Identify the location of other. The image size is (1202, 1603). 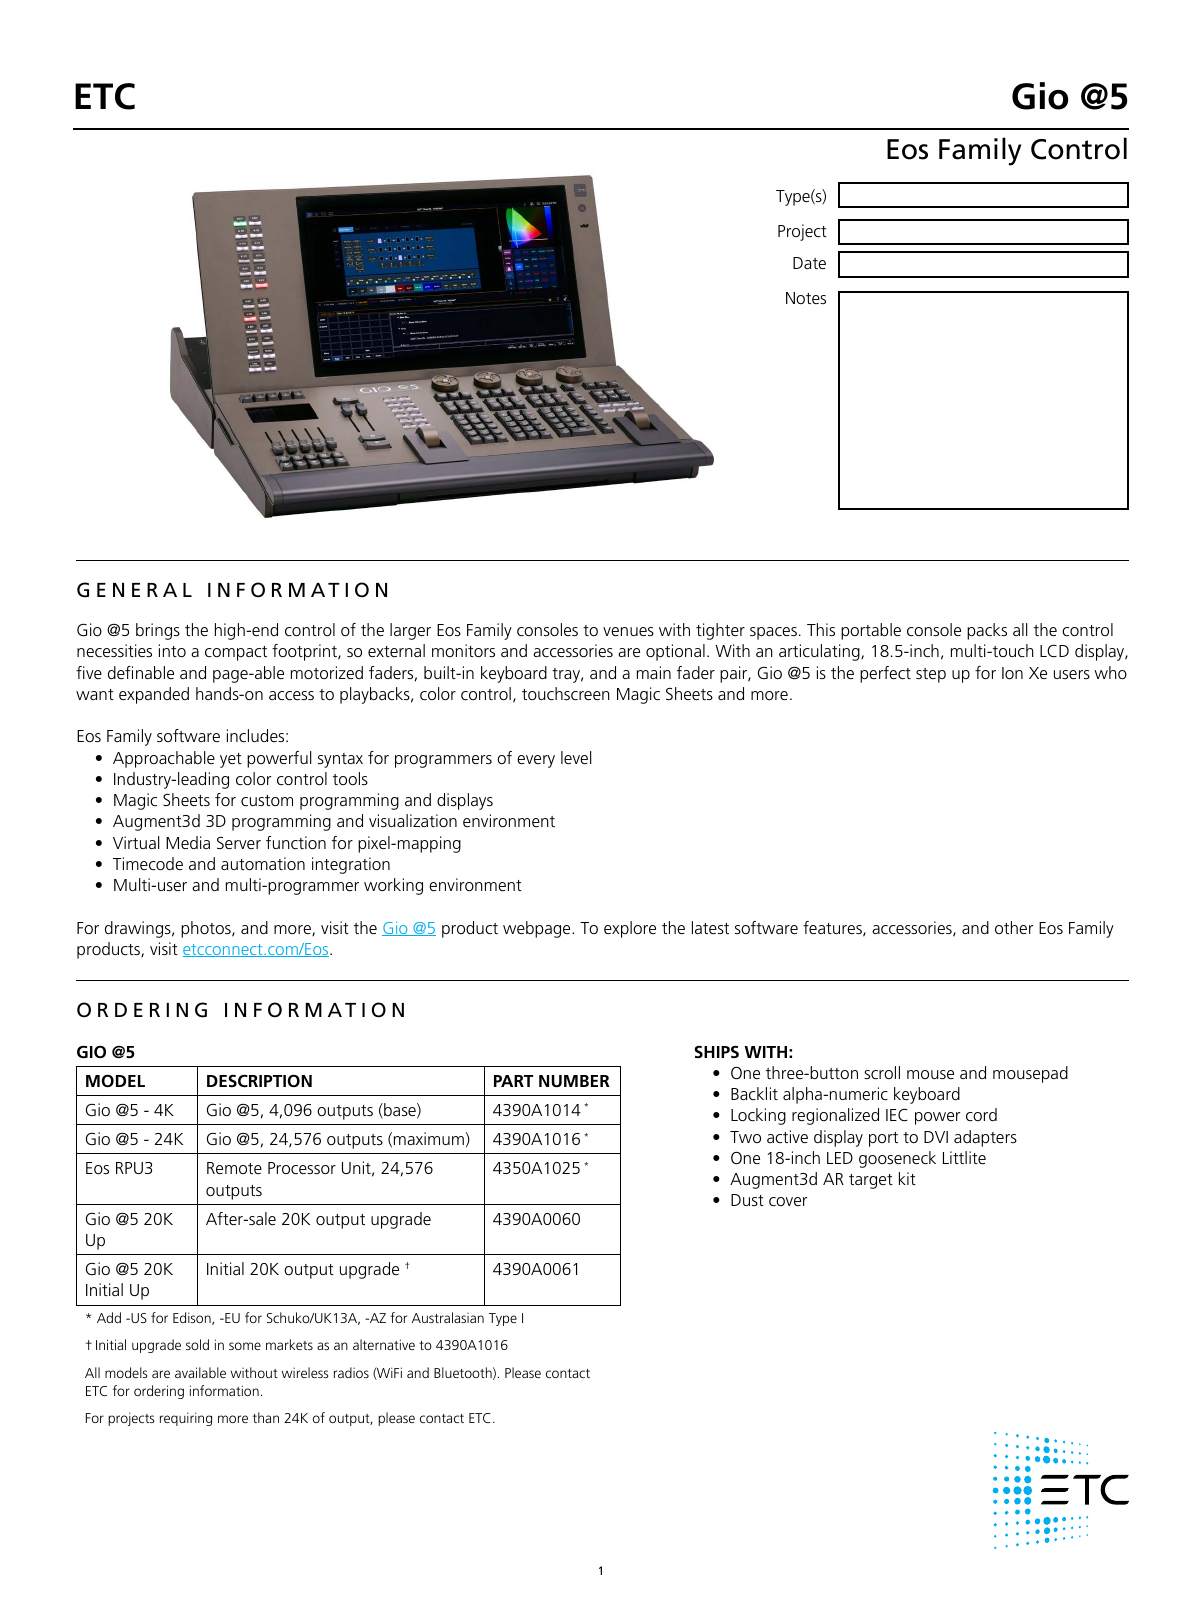
(1014, 927).
